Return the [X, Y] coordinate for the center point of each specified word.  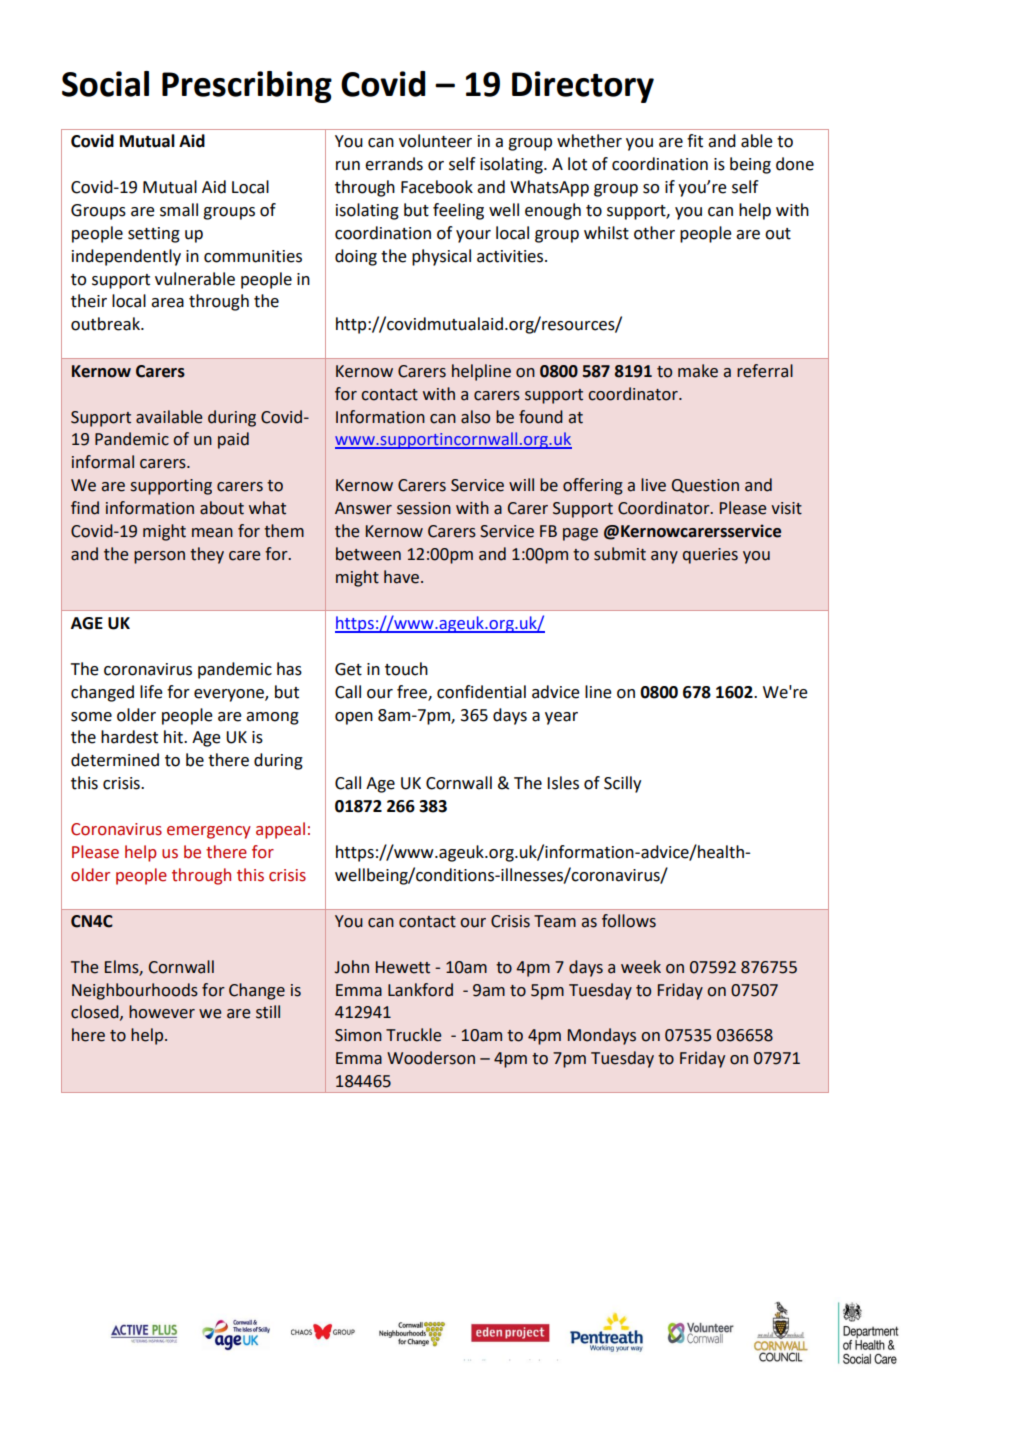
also [475, 417]
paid [233, 440]
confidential [481, 692]
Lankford [420, 990]
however [162, 1012]
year [561, 718]
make [698, 371]
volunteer [435, 141]
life [151, 692]
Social [105, 84]
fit [695, 141]
